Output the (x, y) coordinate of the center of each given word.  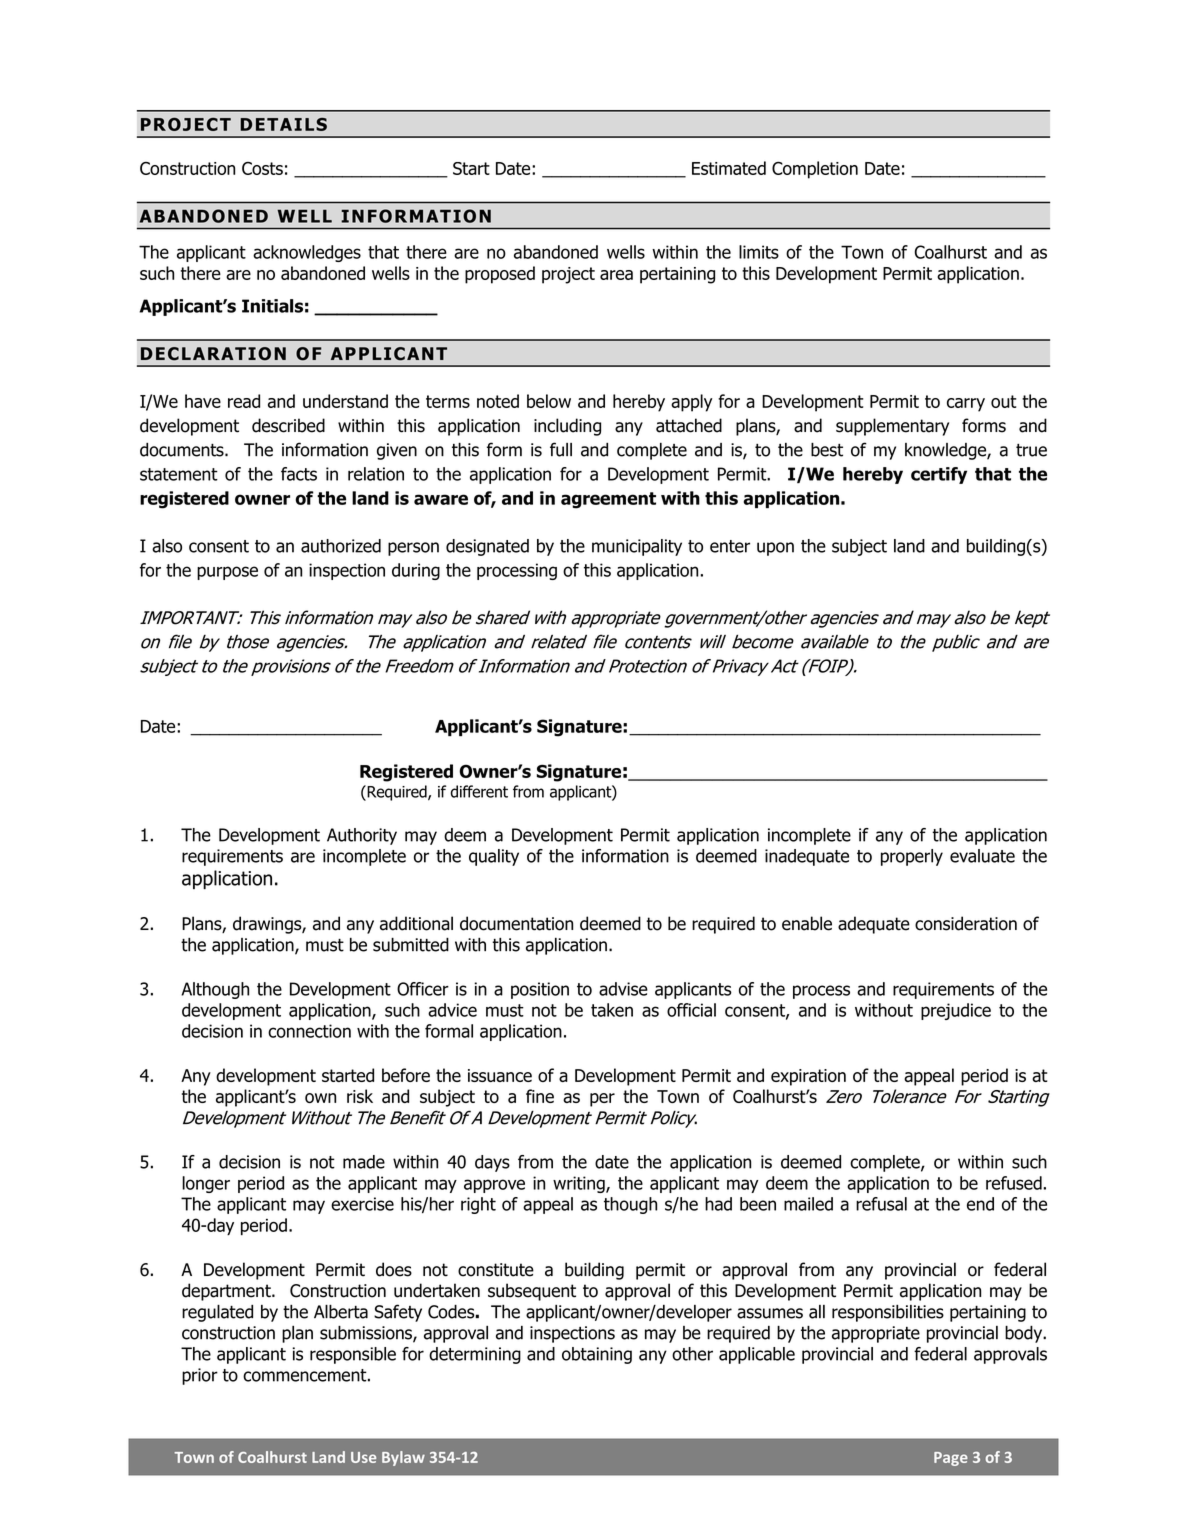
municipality (637, 547)
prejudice (956, 1011)
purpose (227, 573)
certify (939, 475)
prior (200, 1376)
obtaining (597, 1355)
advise (623, 989)
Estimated (729, 168)
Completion (815, 170)
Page (951, 1459)
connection (309, 1031)
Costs (262, 168)
